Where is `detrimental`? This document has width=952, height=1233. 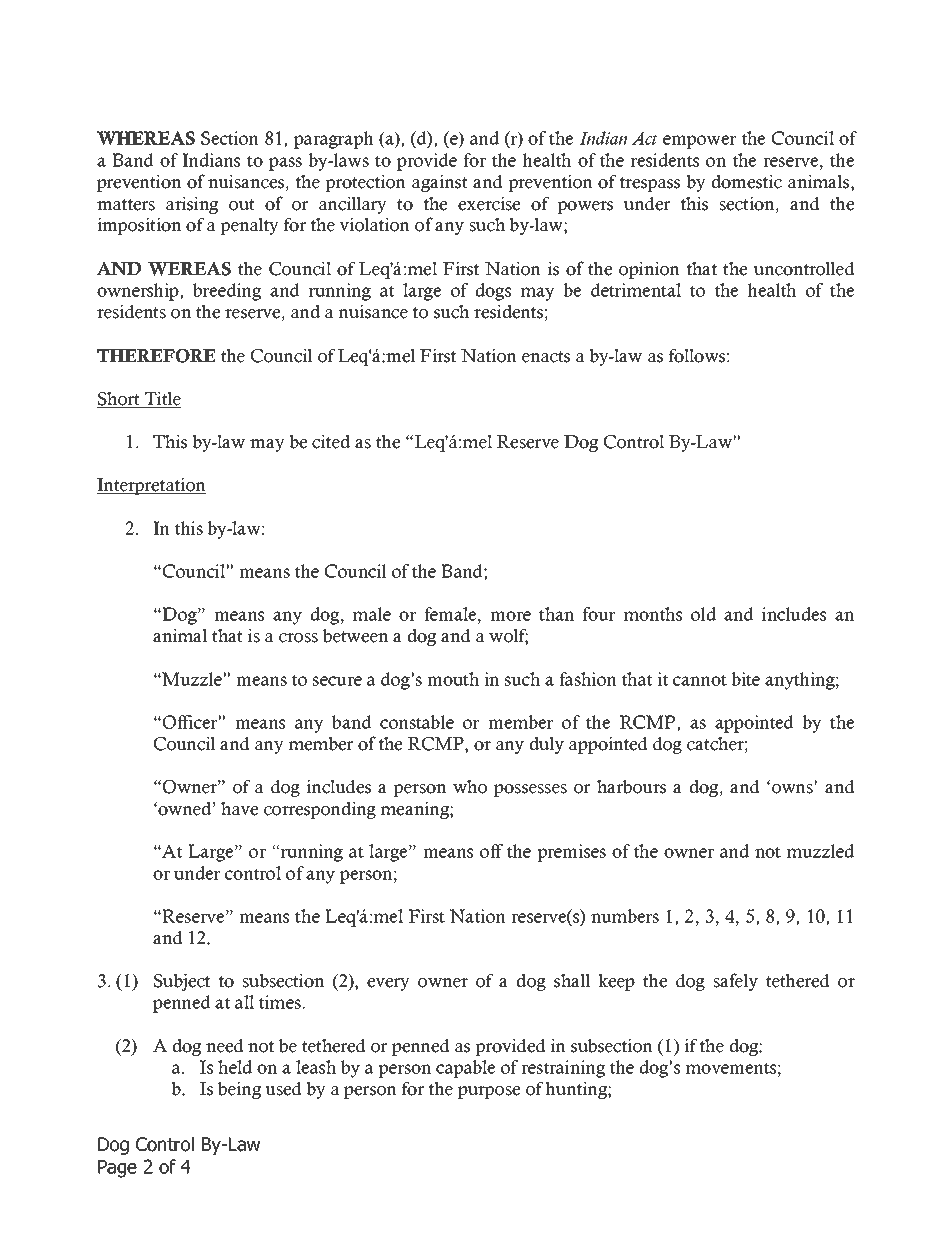
detrimental is located at coordinates (636, 290).
